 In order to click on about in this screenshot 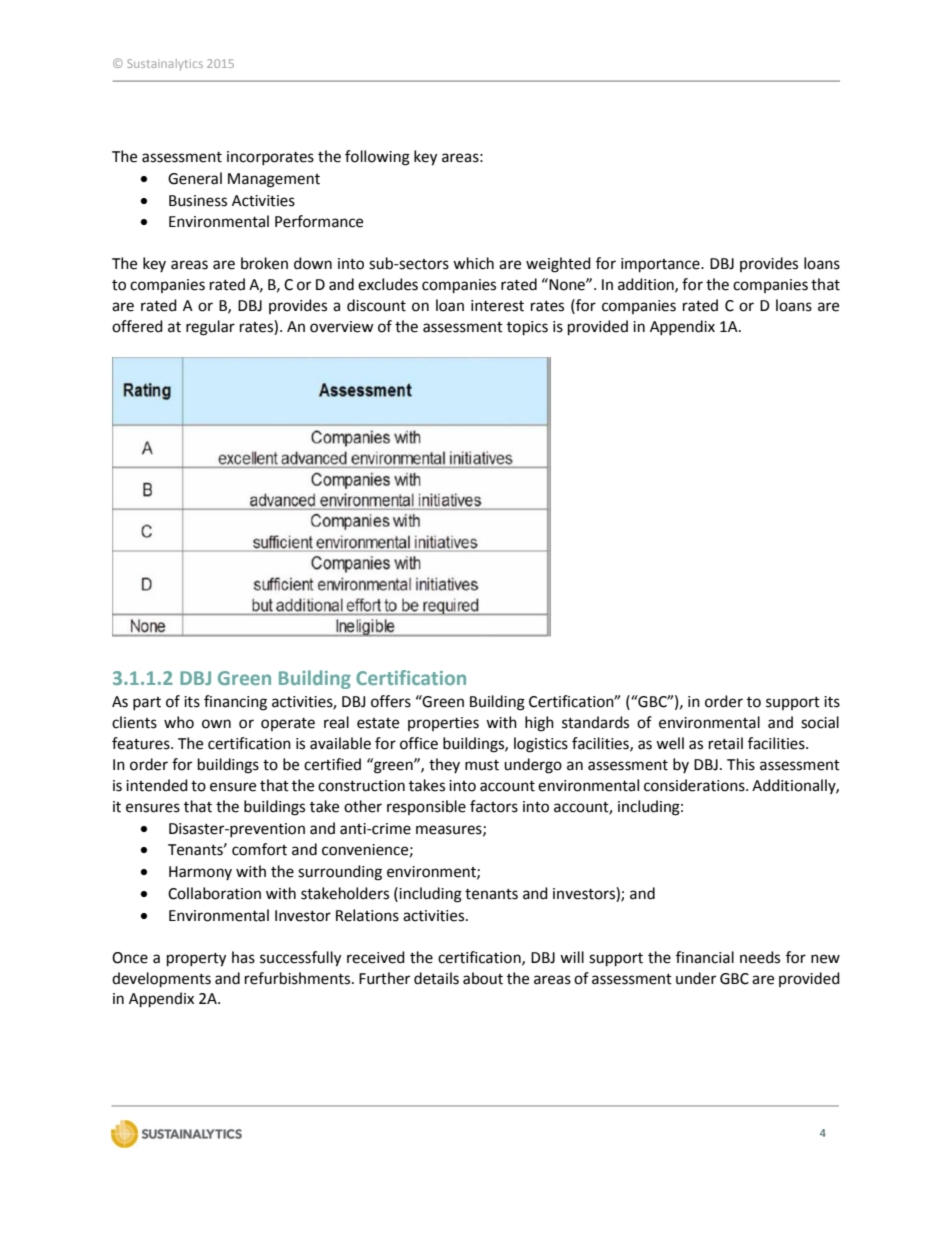, I will do `click(483, 978)`.
